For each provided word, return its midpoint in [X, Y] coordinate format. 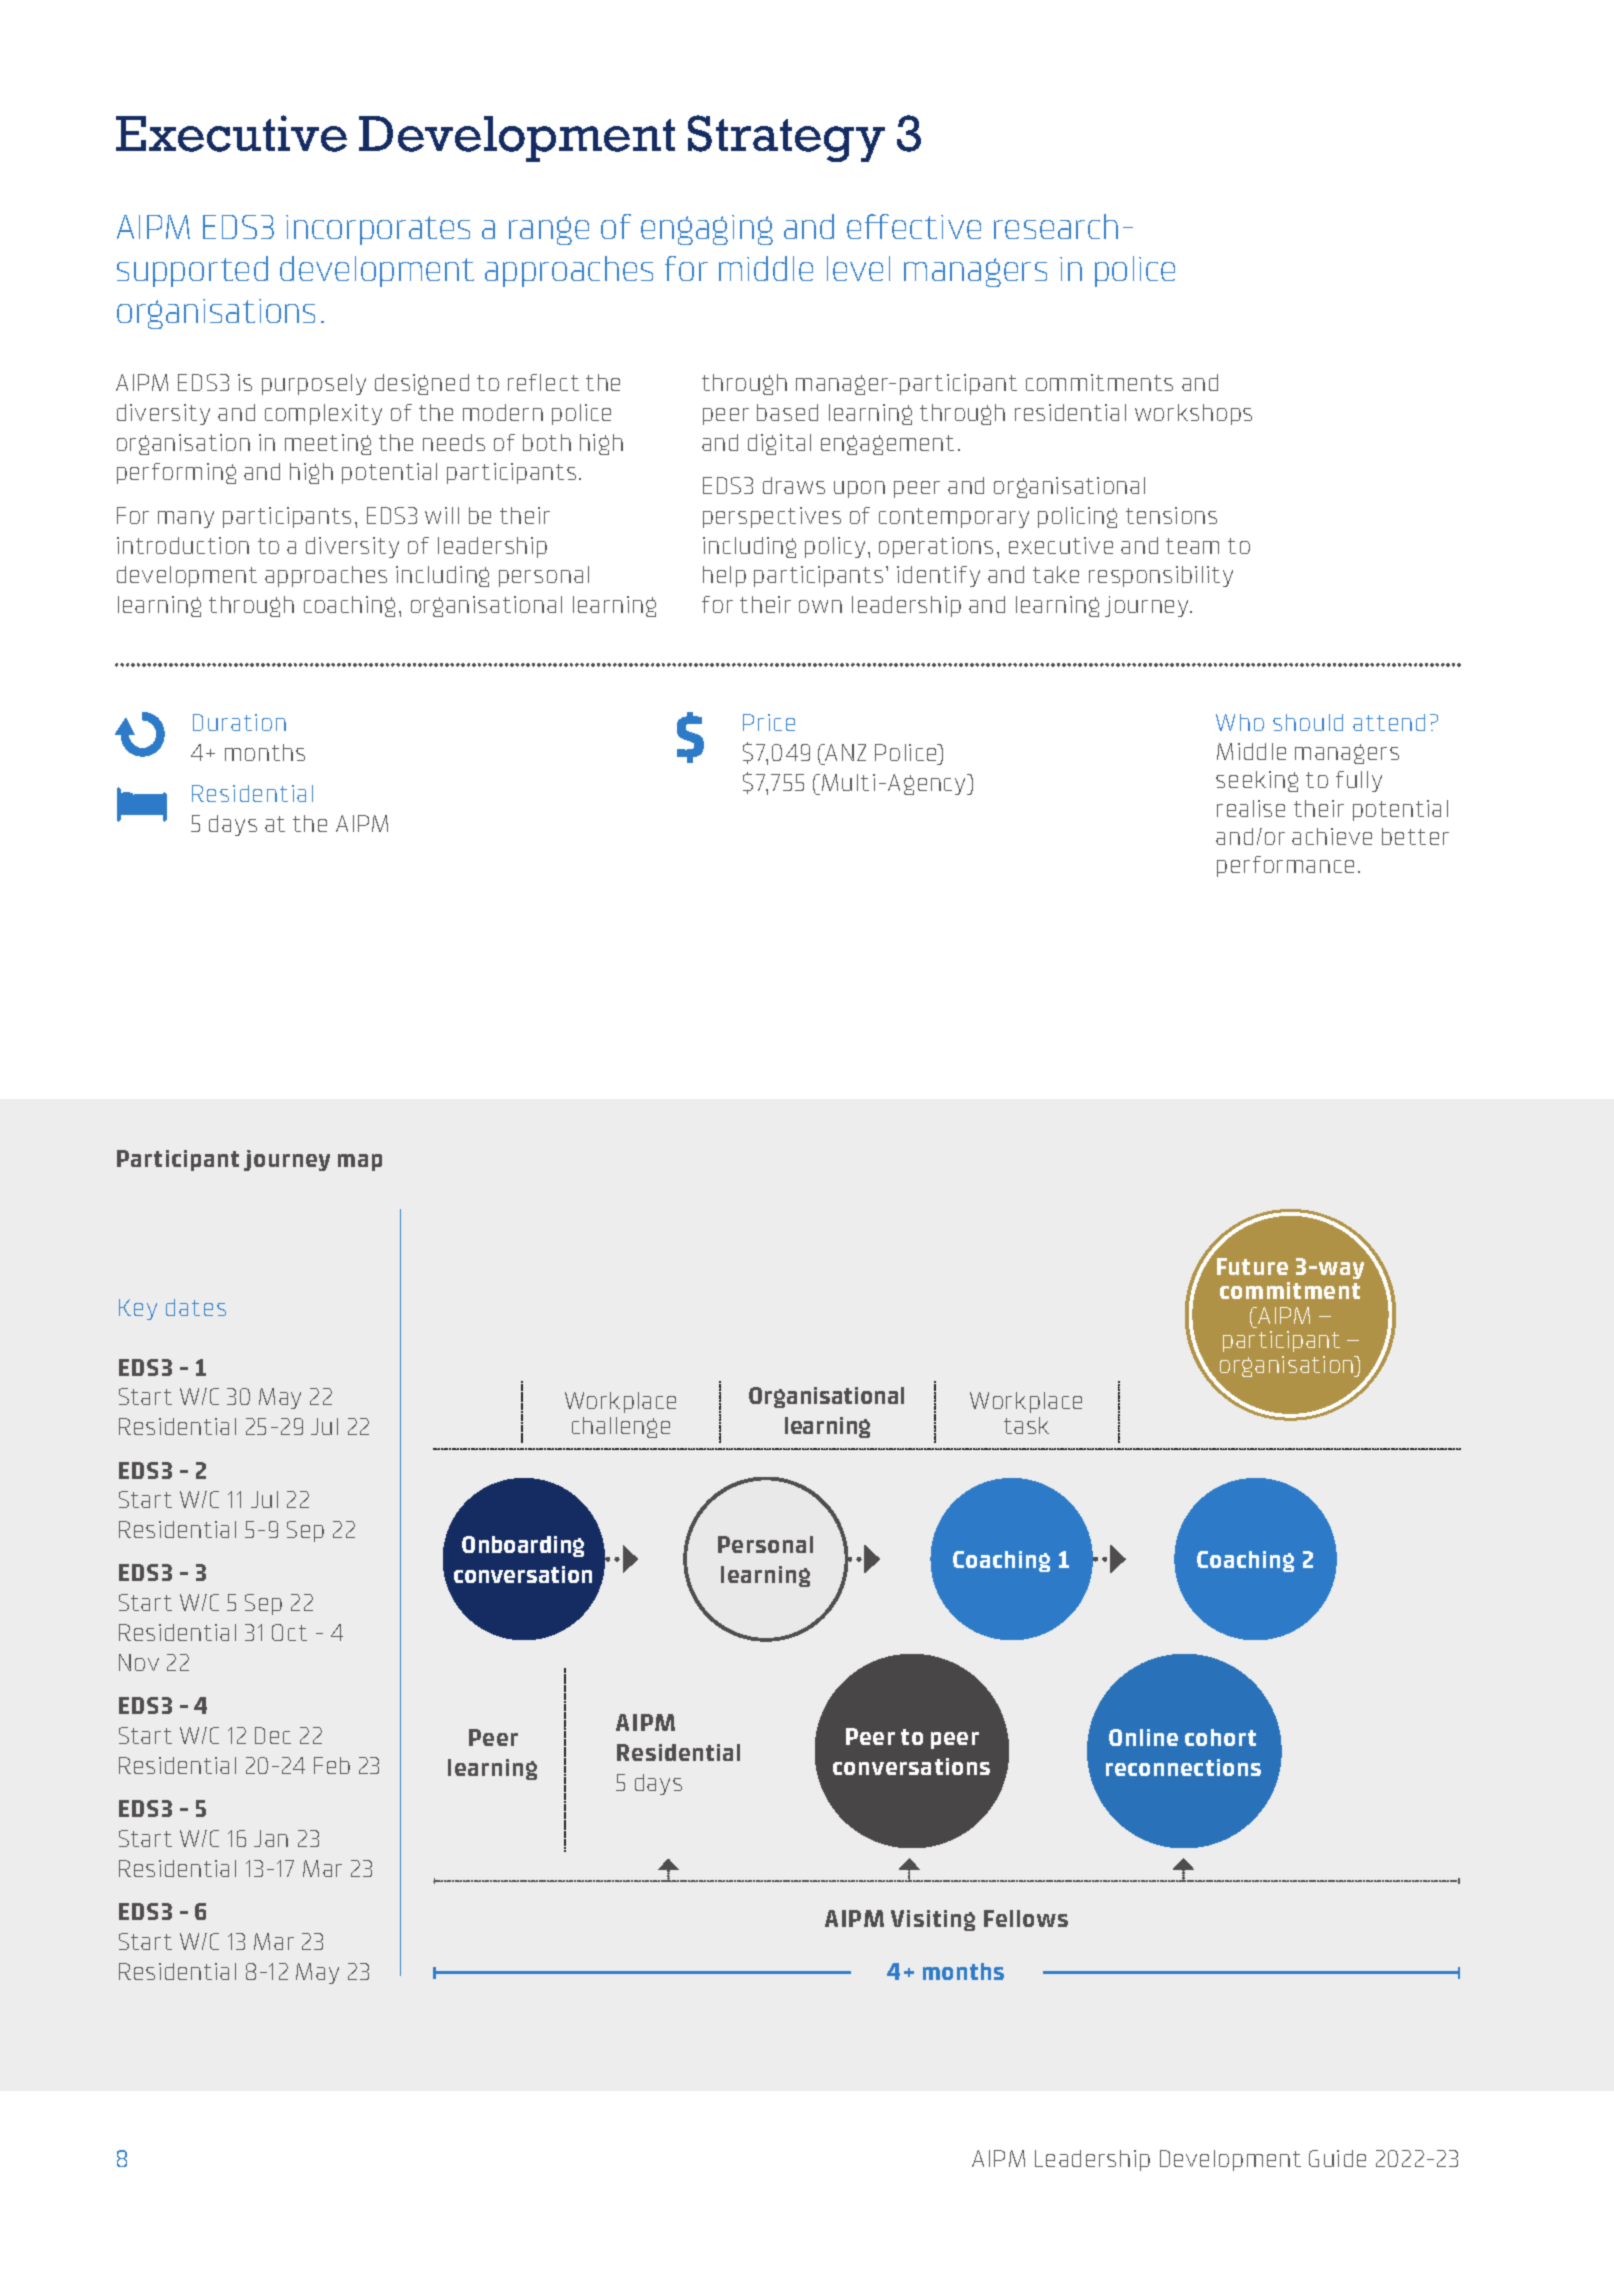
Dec [273, 1735]
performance [1285, 866]
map [360, 1162]
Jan [271, 1838]
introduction [183, 545]
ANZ [845, 752]
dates [196, 1307]
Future [1252, 1266]
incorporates [378, 230]
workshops [1193, 414]
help [724, 576]
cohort [1220, 1737]
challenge [621, 1427]
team [1192, 546]
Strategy [786, 138]
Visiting [933, 1920]
